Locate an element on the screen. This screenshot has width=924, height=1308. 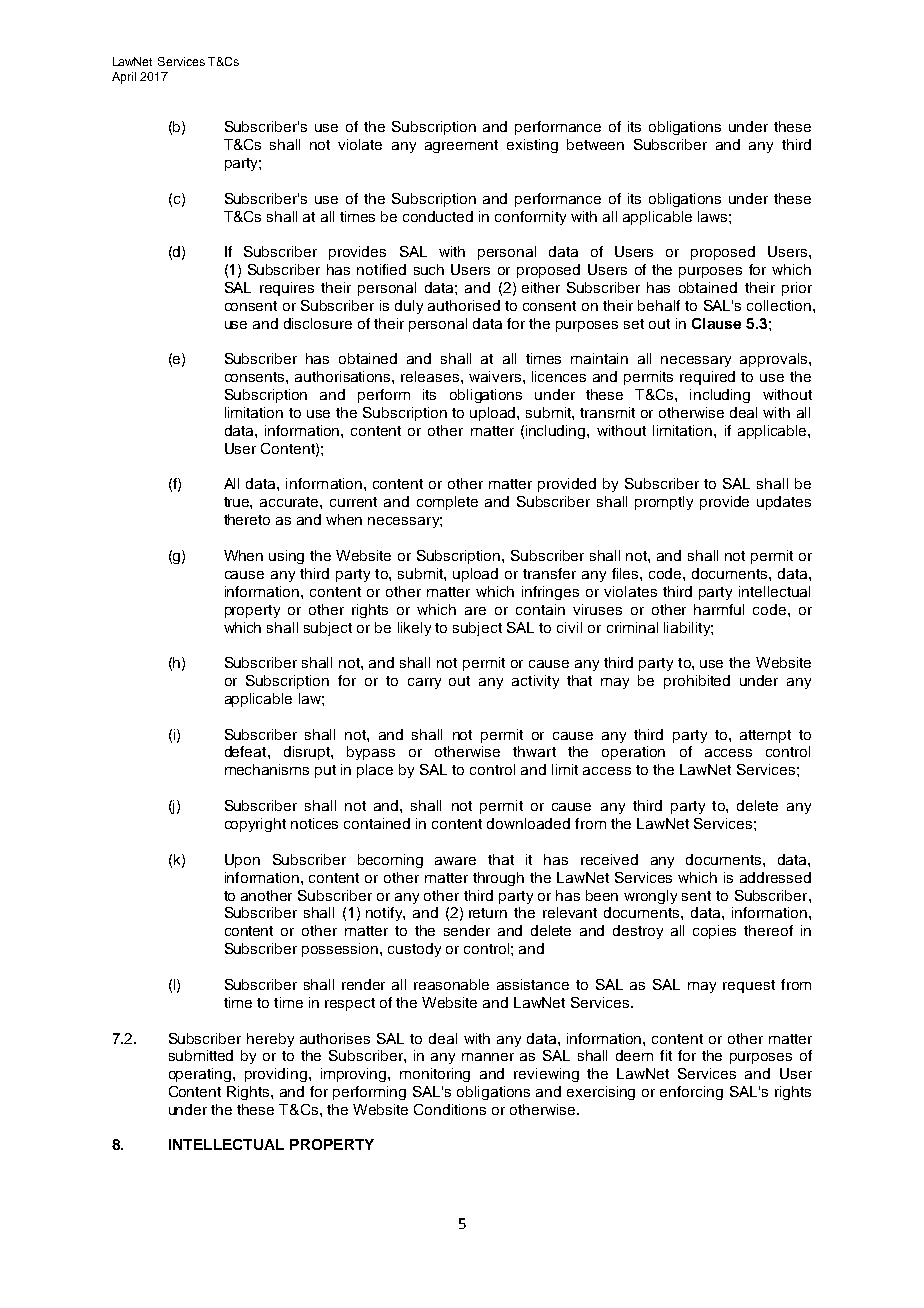
April is located at coordinates (124, 78).
